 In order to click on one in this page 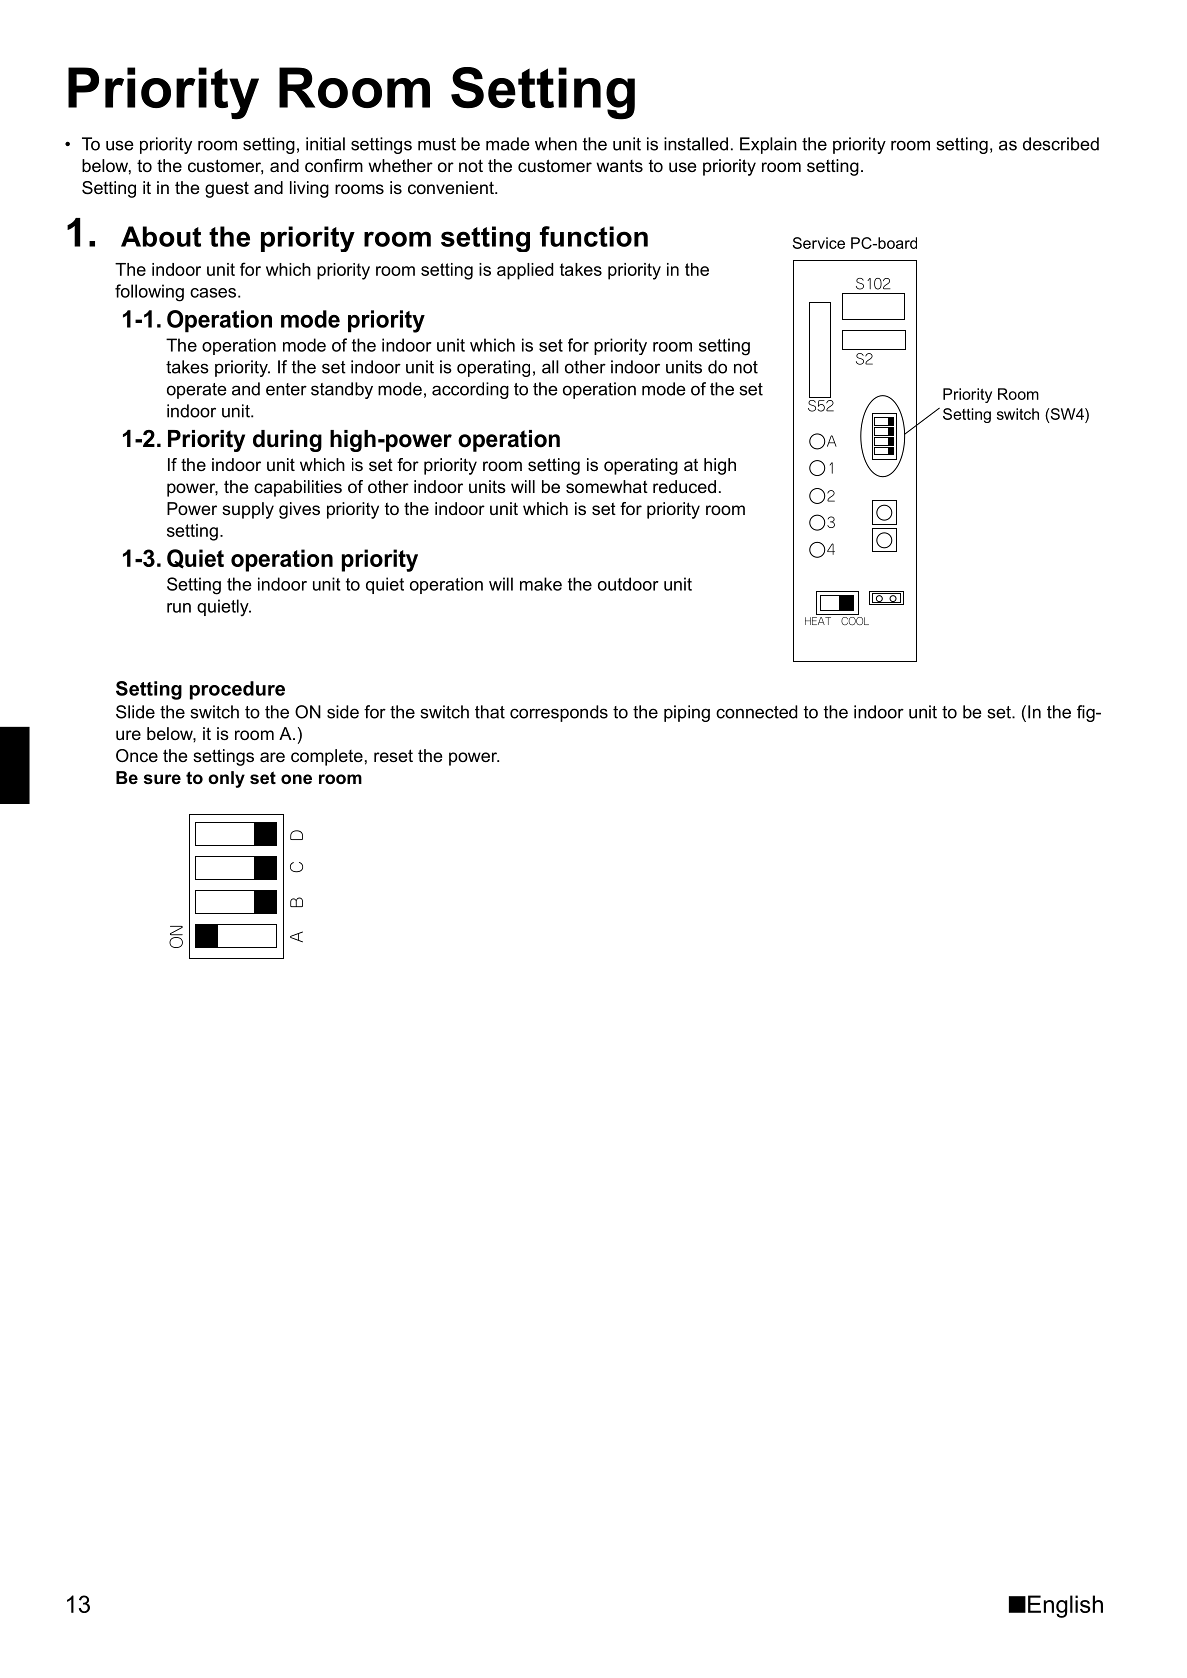, I will do `click(296, 779)`.
